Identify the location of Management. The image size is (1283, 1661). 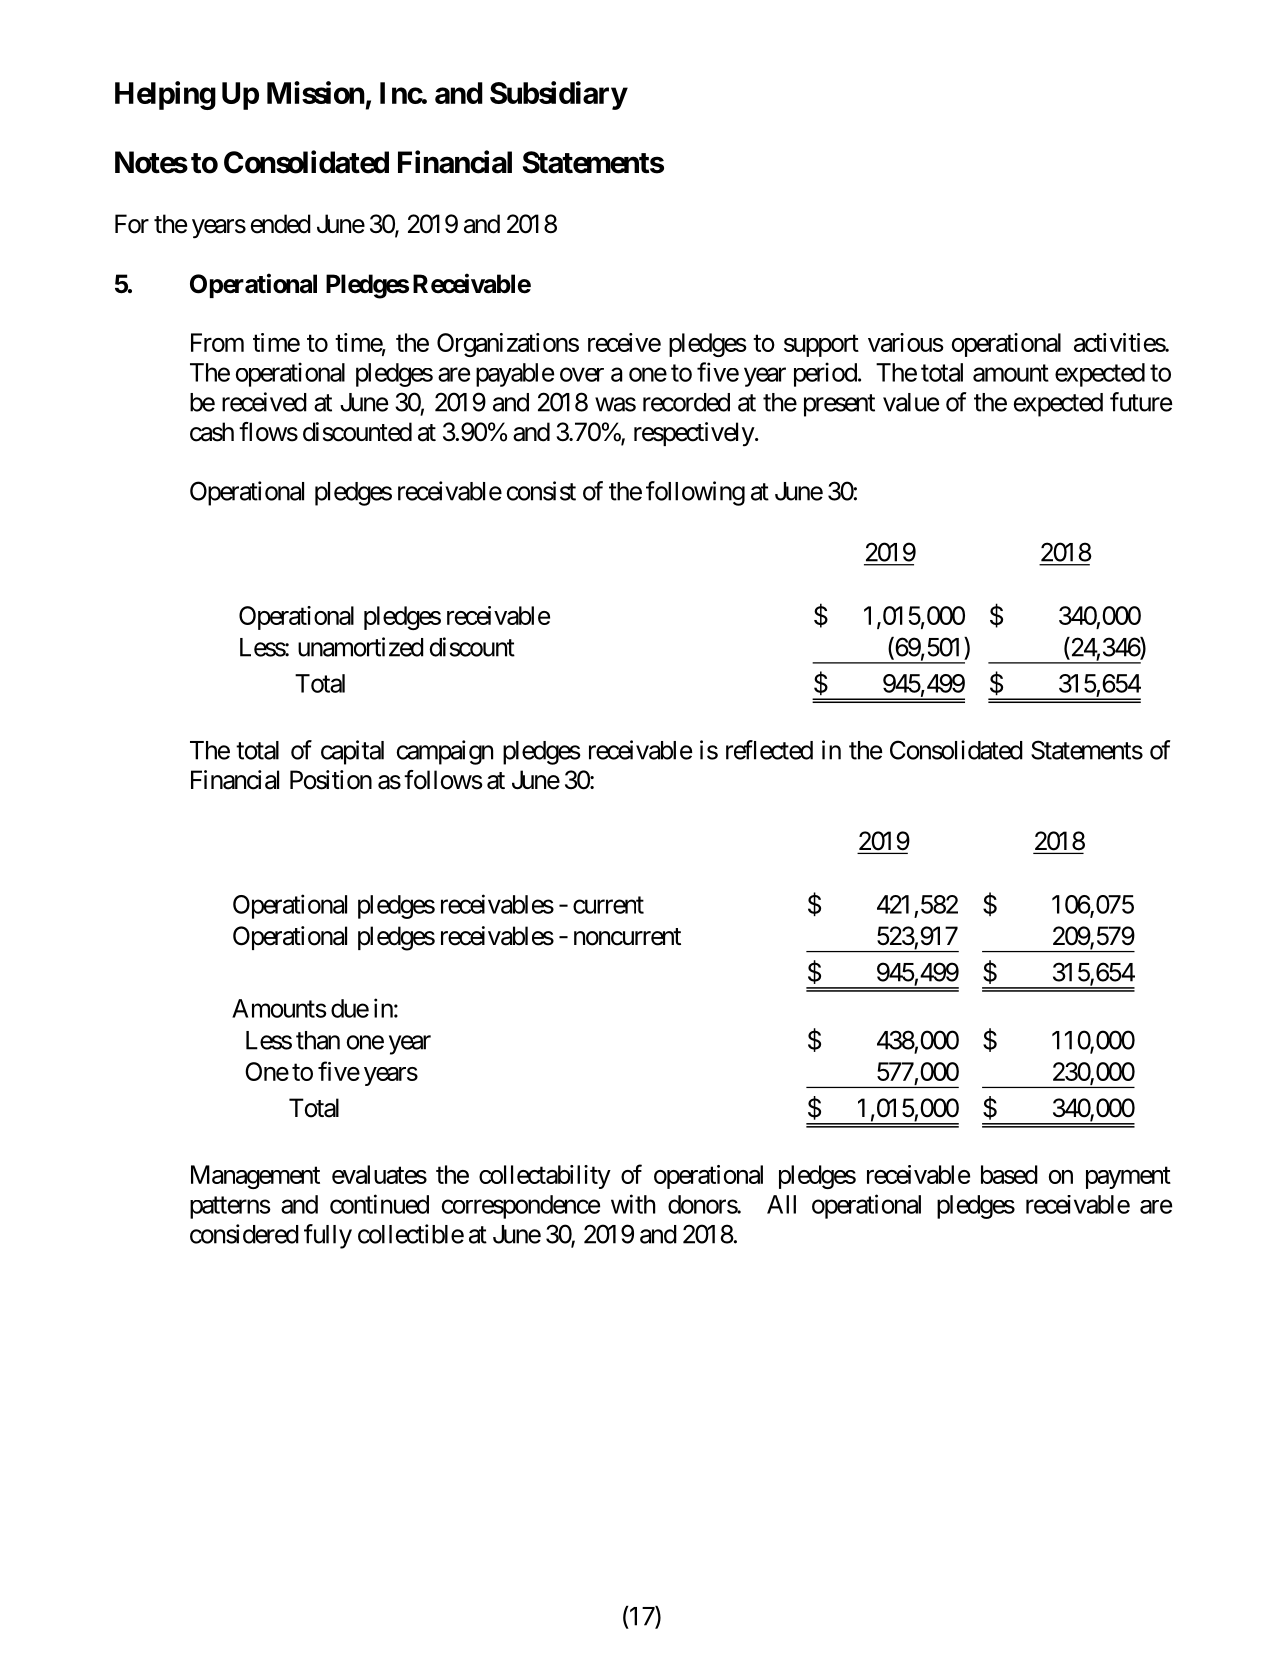
(255, 1177).
